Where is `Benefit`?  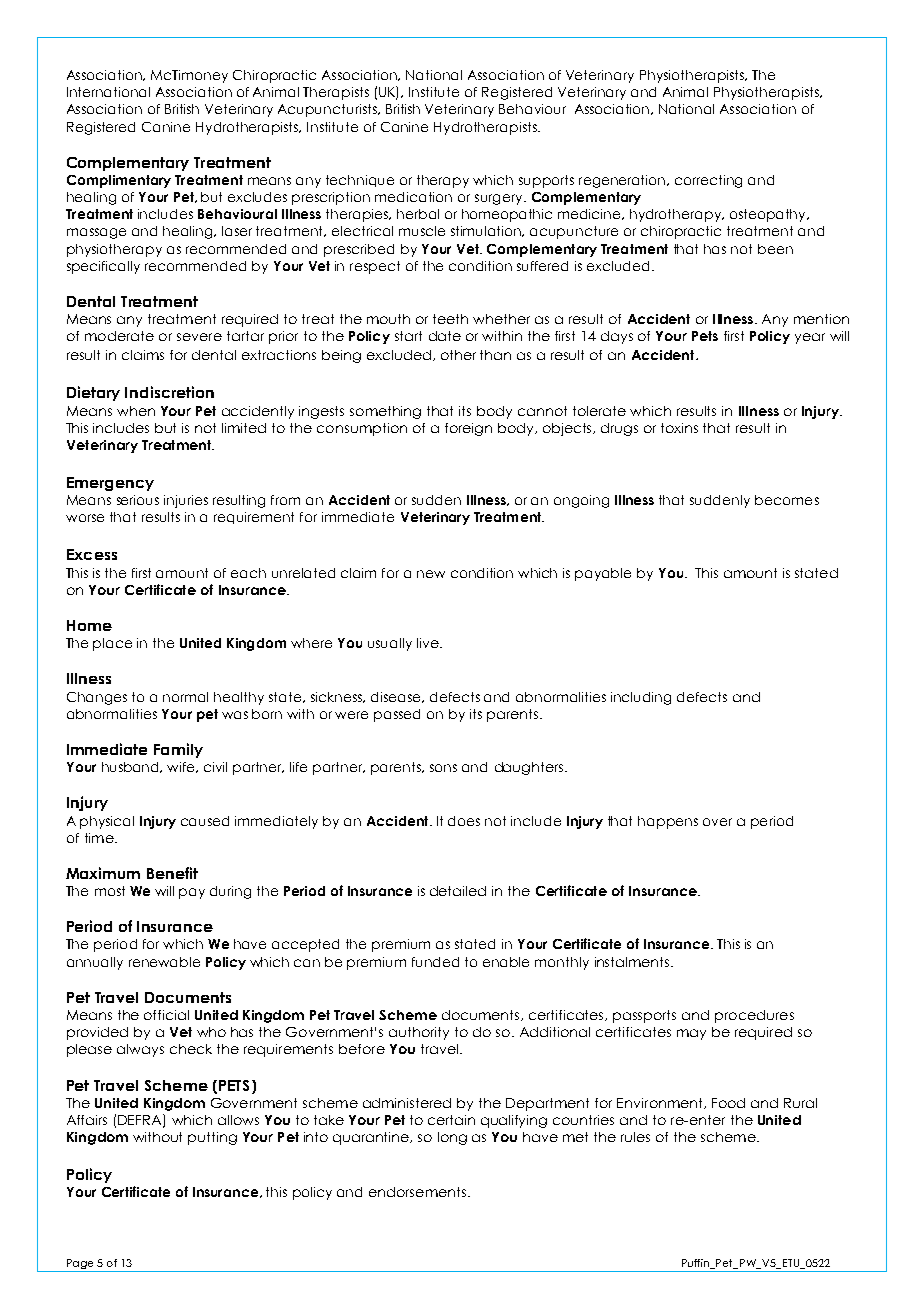
Benefit is located at coordinates (172, 873).
